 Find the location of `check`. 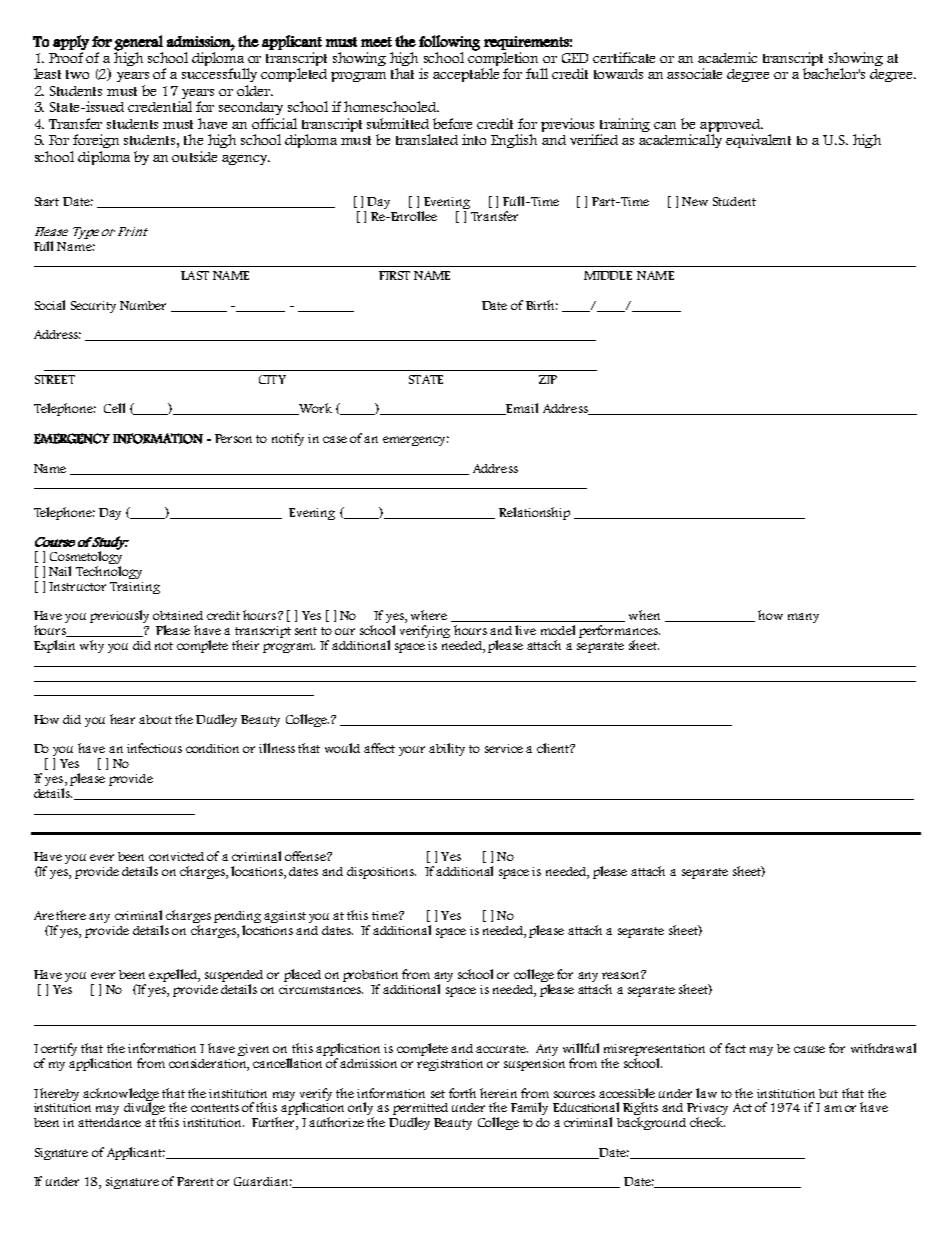

check is located at coordinates (707, 1122).
